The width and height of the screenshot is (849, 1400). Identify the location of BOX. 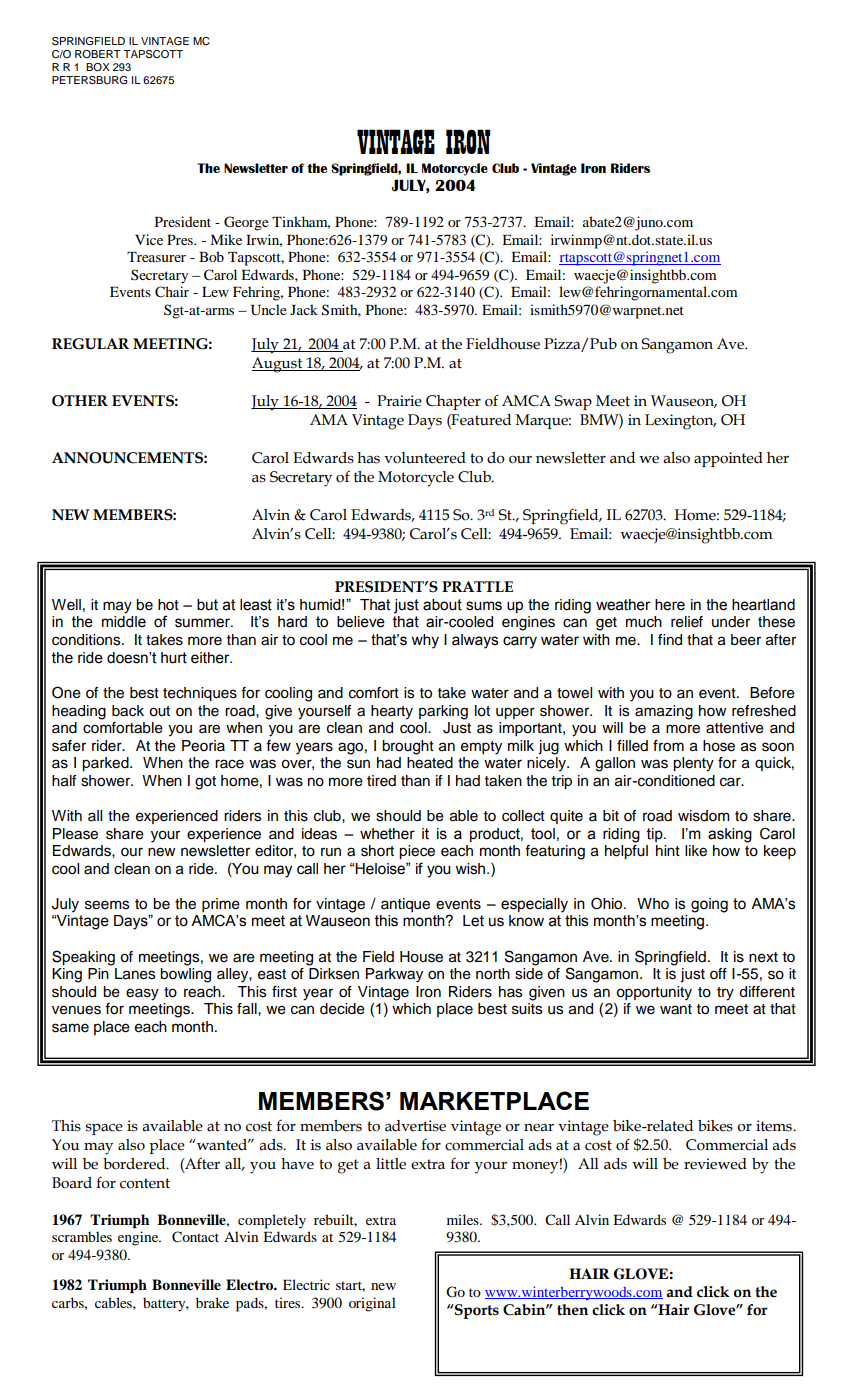
(98, 67).
